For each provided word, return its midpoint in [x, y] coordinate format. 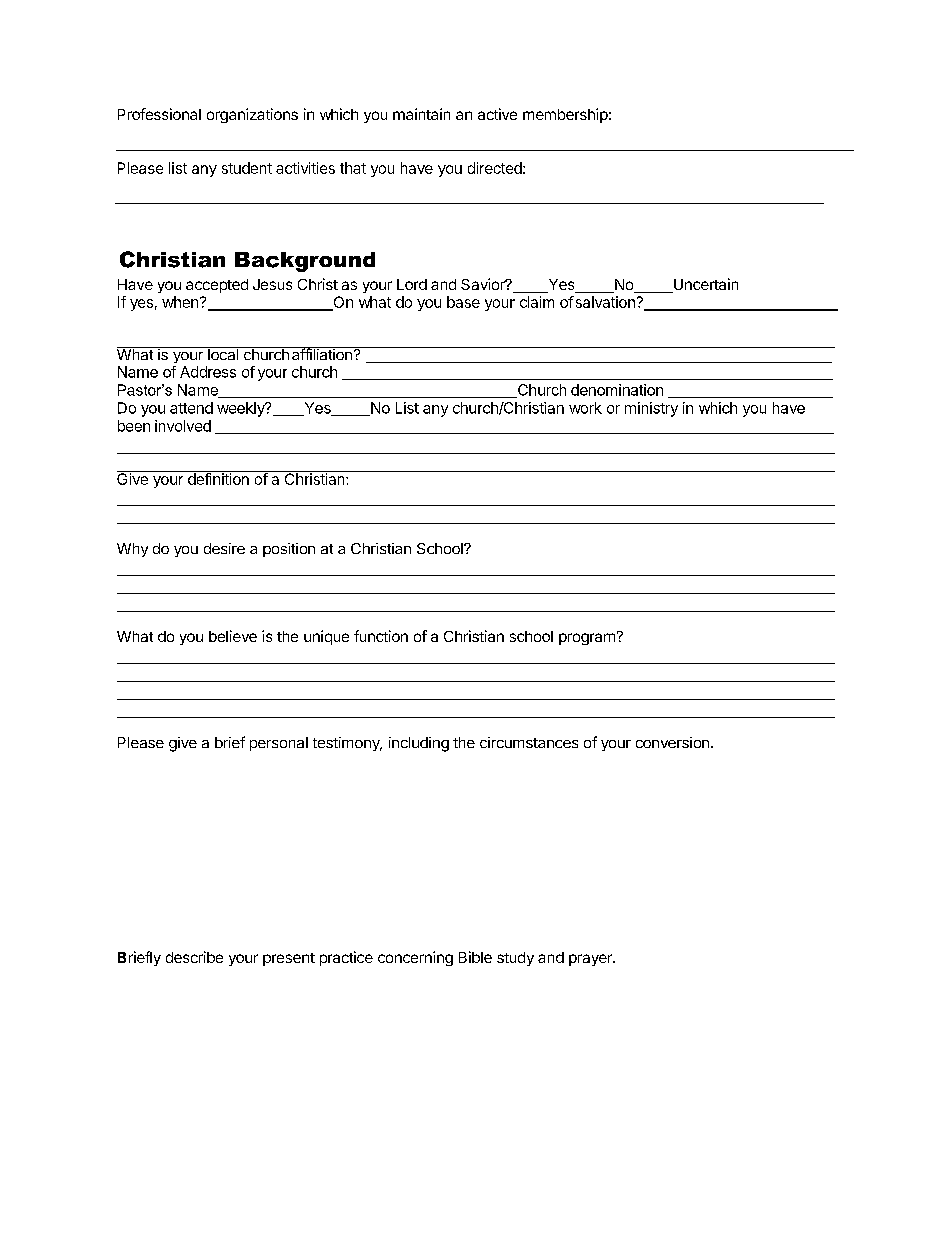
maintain [421, 114]
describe [194, 957]
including [419, 744]
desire [224, 548]
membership [565, 115]
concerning [415, 958]
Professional [159, 114]
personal [279, 744]
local [223, 353]
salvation [604, 302]
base [463, 302]
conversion [672, 742]
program [587, 639]
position [289, 550]
